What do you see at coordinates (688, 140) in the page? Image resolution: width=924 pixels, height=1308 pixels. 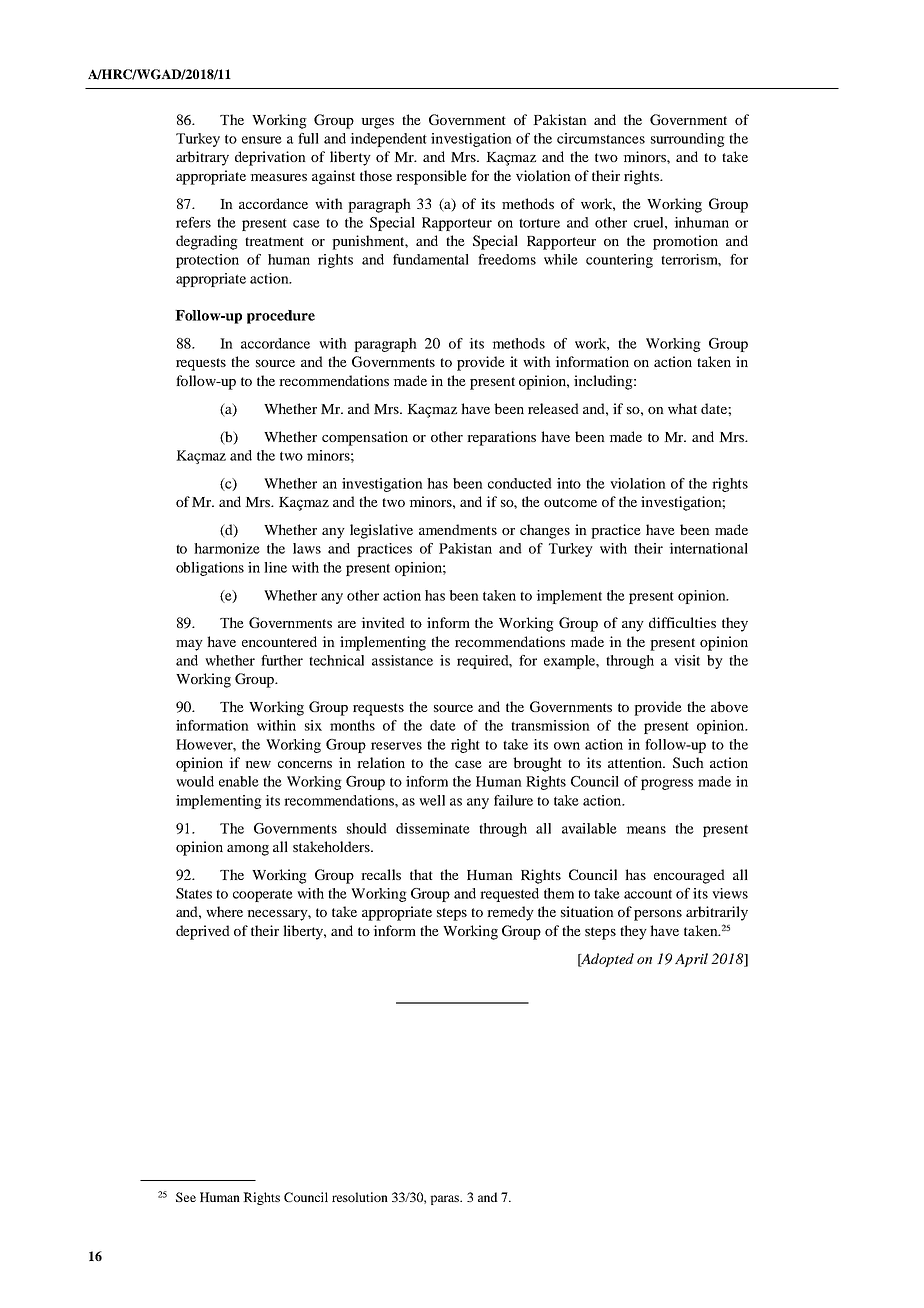 I see `surrounding` at bounding box center [688, 140].
